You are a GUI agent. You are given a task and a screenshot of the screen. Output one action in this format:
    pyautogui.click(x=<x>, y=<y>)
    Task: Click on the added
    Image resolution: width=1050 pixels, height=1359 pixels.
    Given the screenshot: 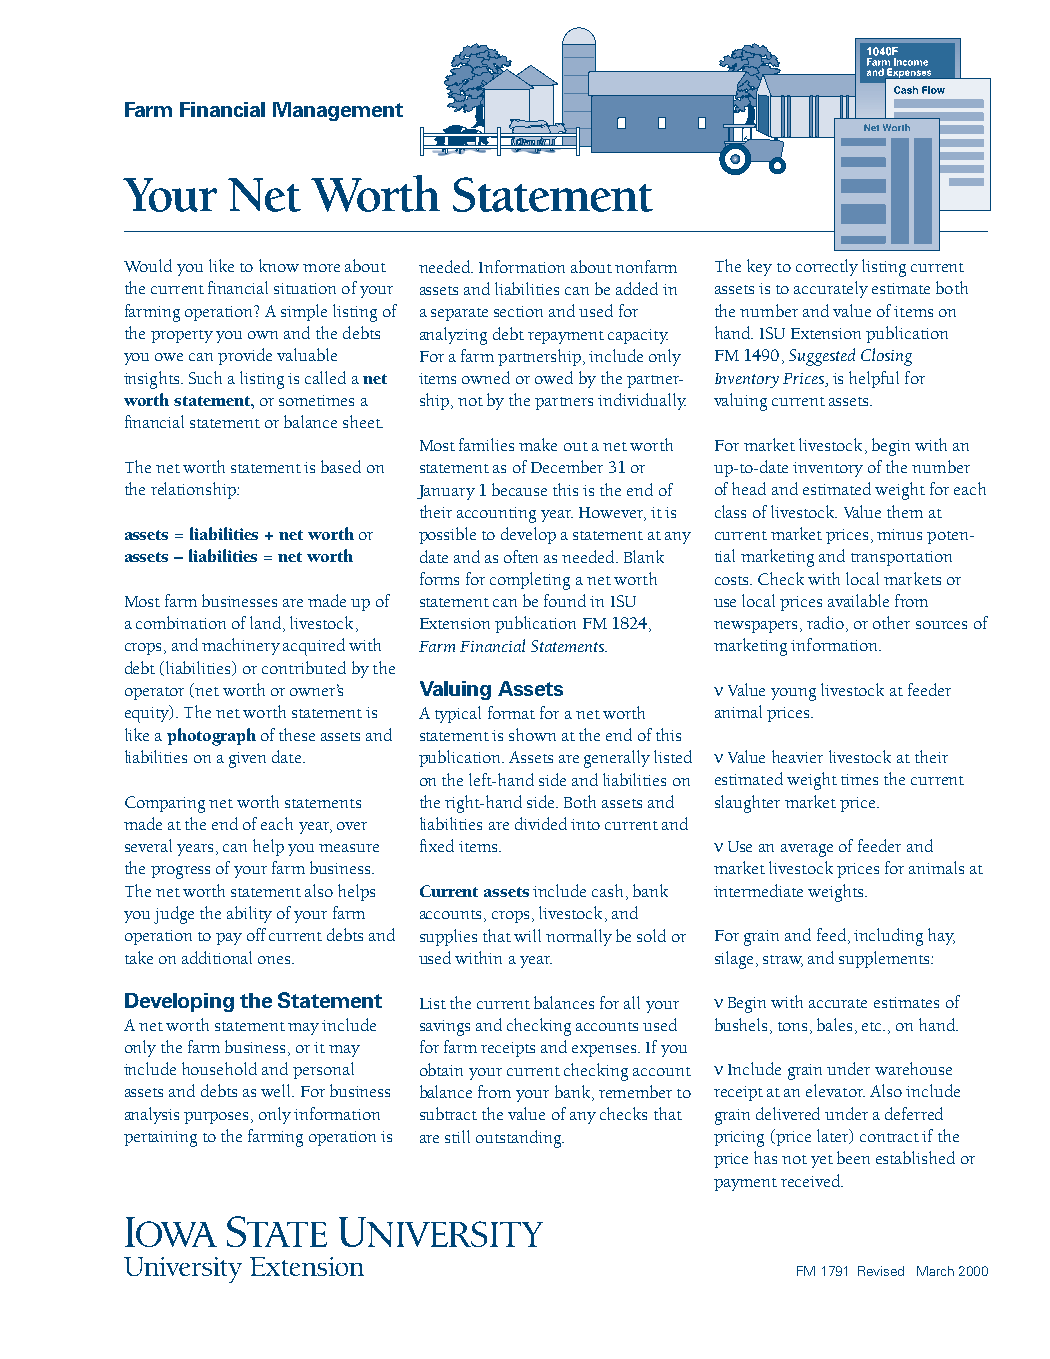 What is the action you would take?
    pyautogui.click(x=637, y=288)
